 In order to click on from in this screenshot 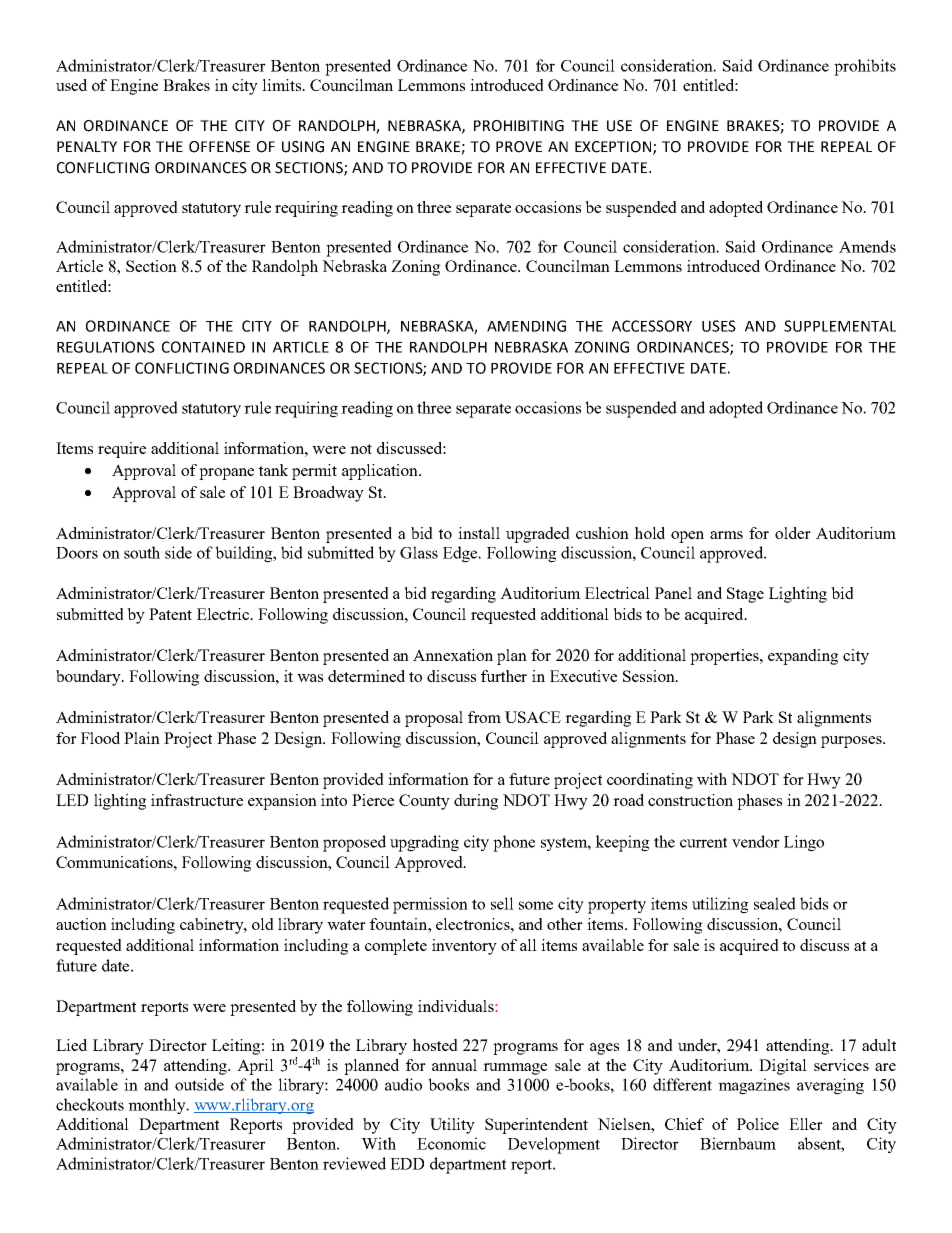, I will do `click(484, 717)`.
